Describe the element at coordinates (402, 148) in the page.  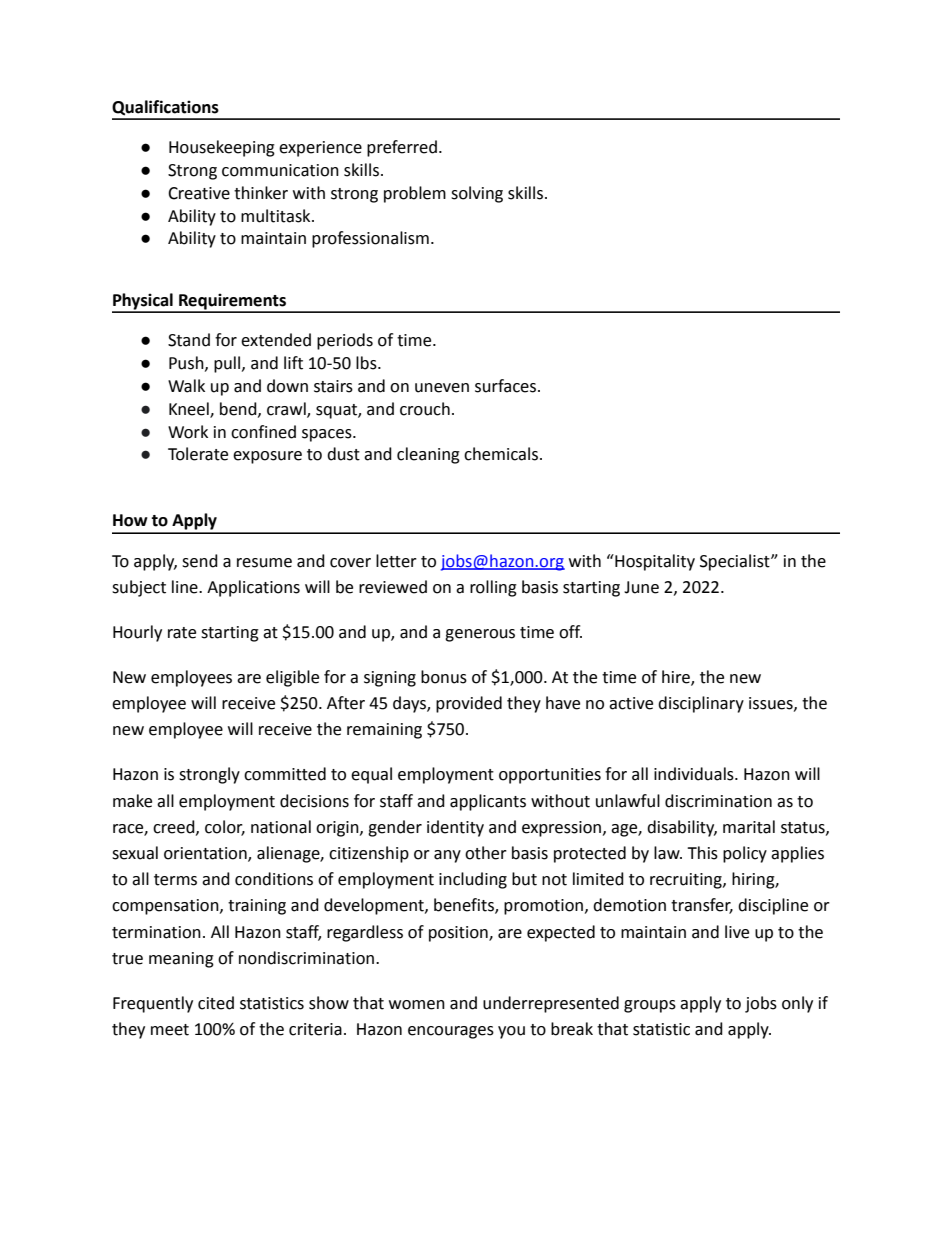
I see `preferred` at that location.
